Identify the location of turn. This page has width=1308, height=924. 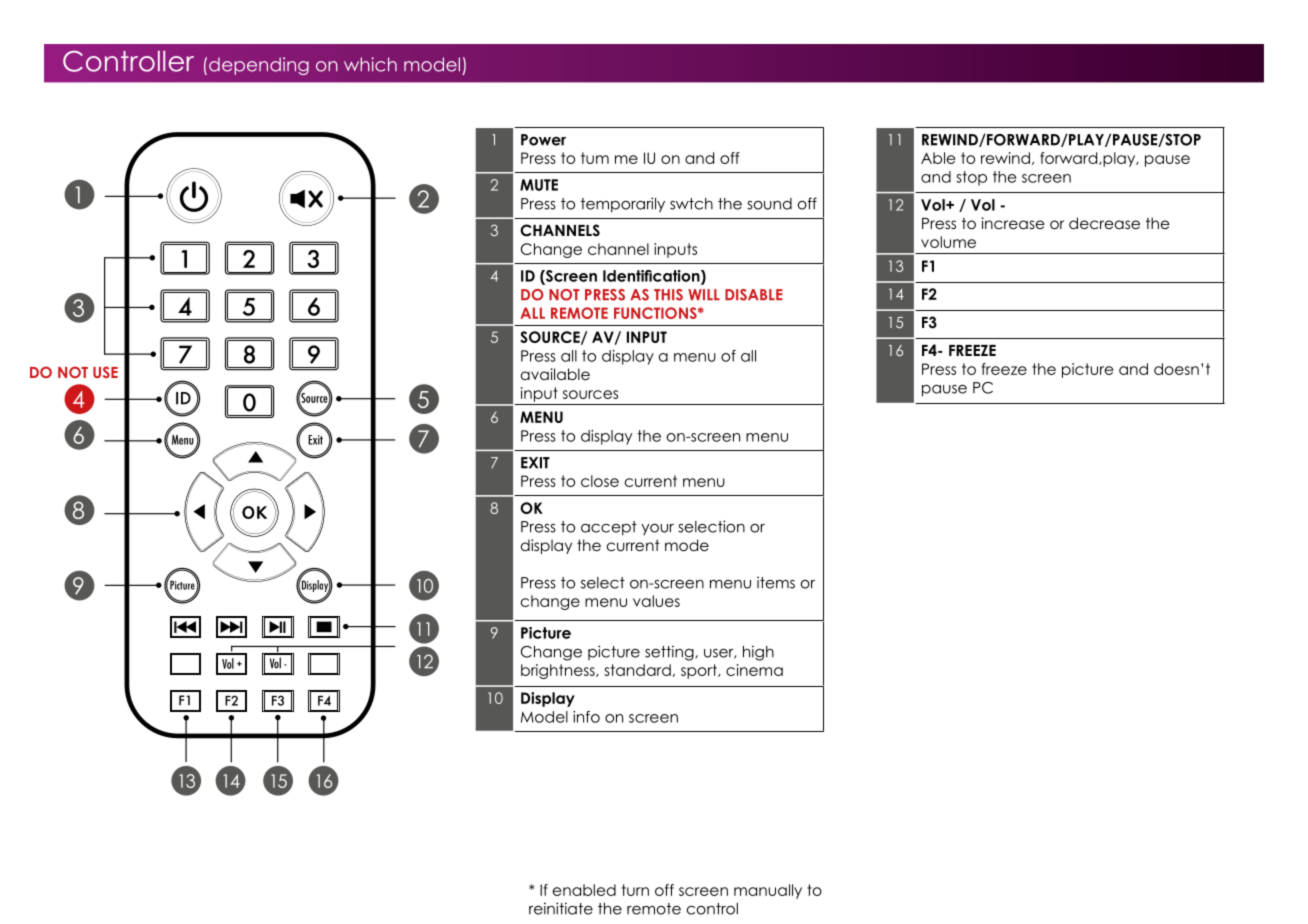
(635, 890).
